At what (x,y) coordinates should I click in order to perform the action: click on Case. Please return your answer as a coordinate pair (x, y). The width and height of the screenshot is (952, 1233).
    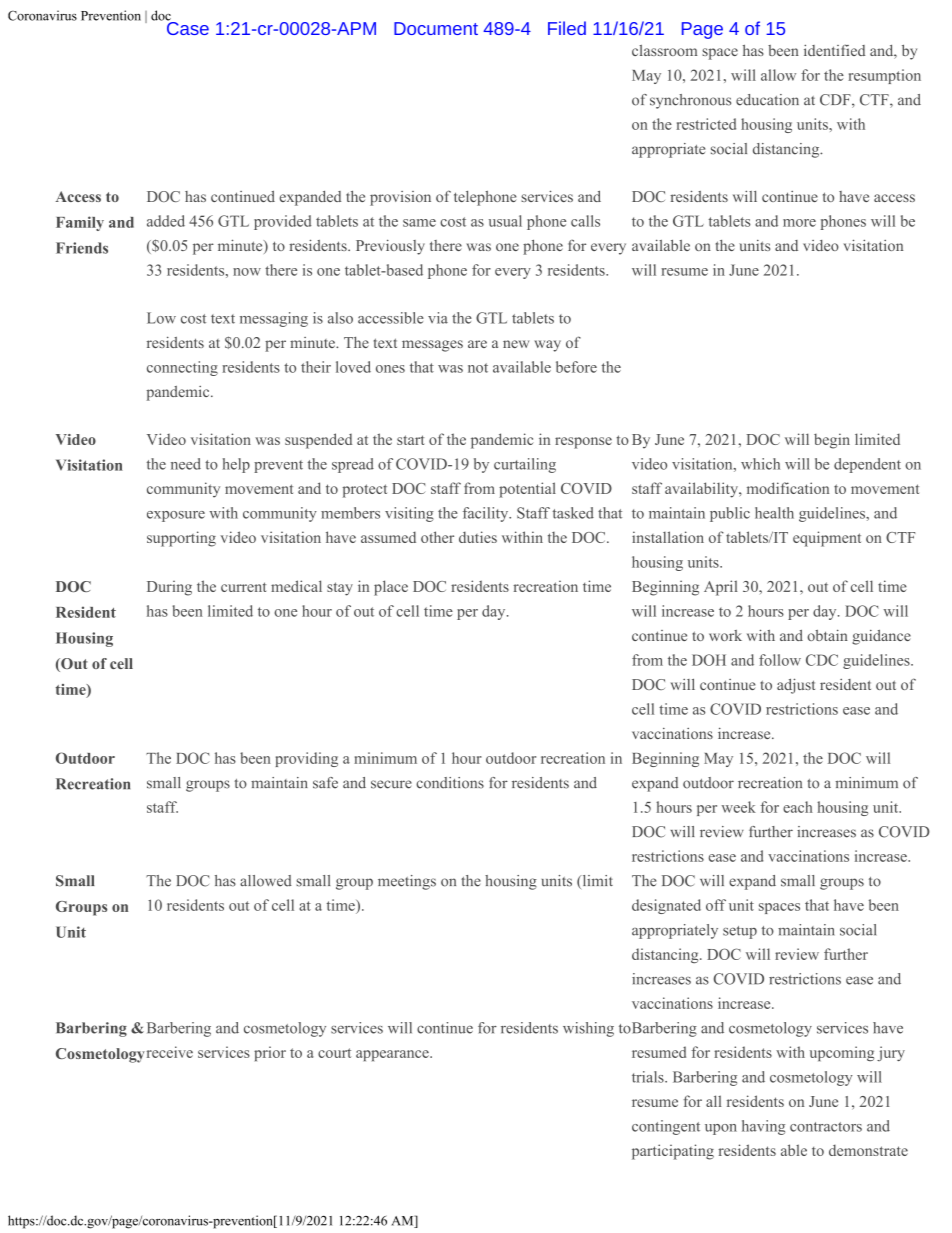
    Looking at the image, I should click on (187, 27).
